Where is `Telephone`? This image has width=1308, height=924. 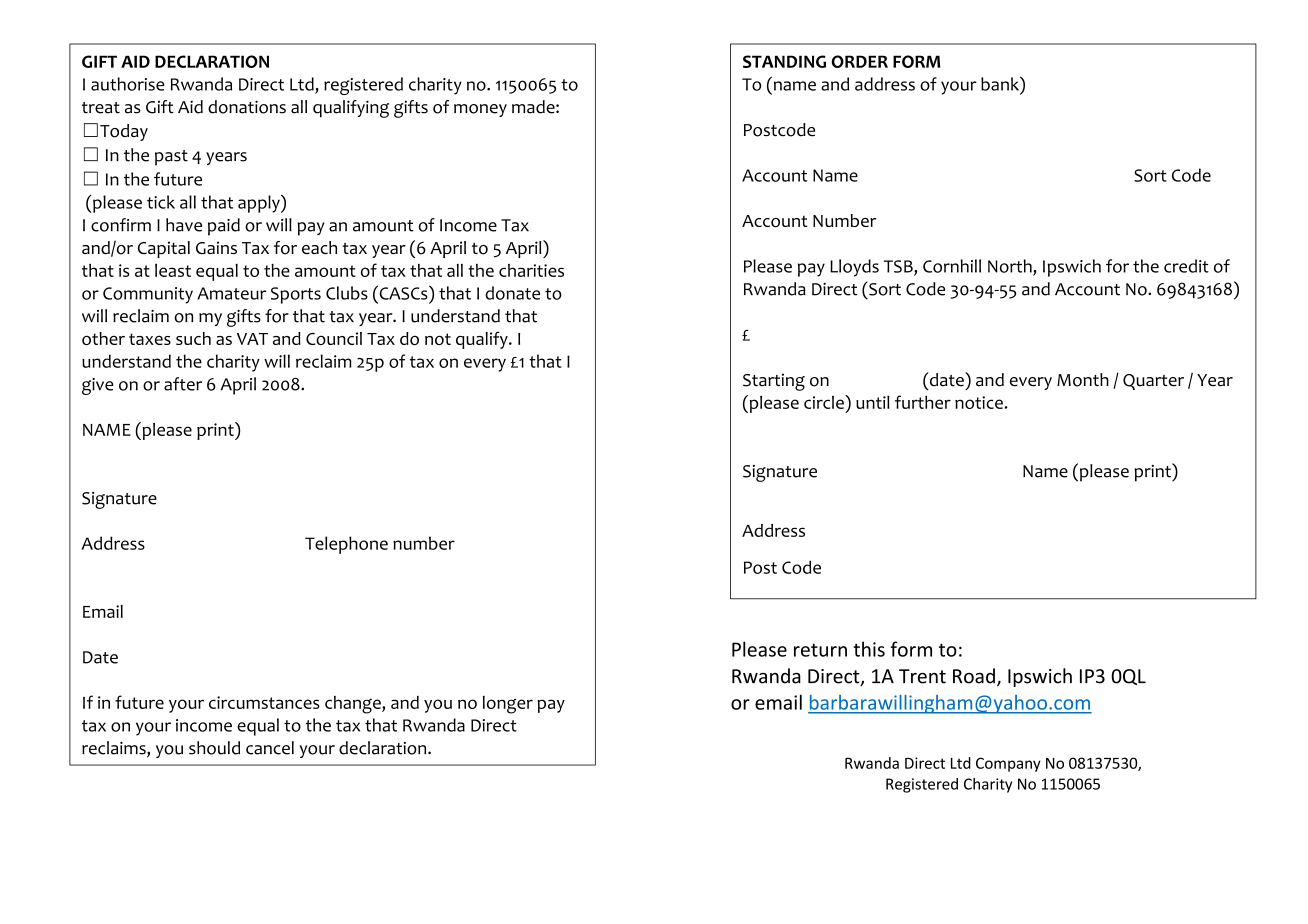 Telephone is located at coordinates (346, 545).
